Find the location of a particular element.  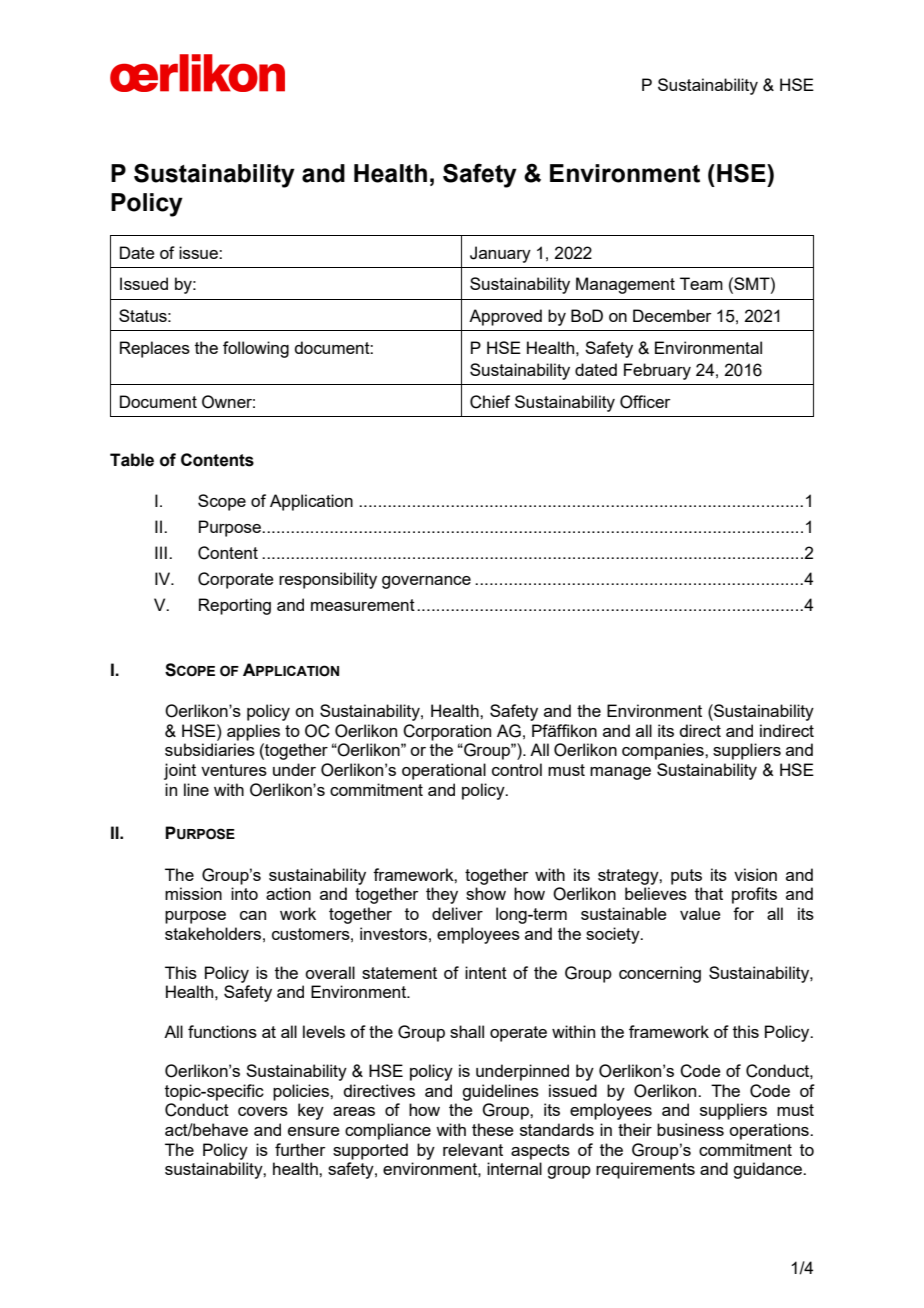

deliver is located at coordinates (457, 913).
